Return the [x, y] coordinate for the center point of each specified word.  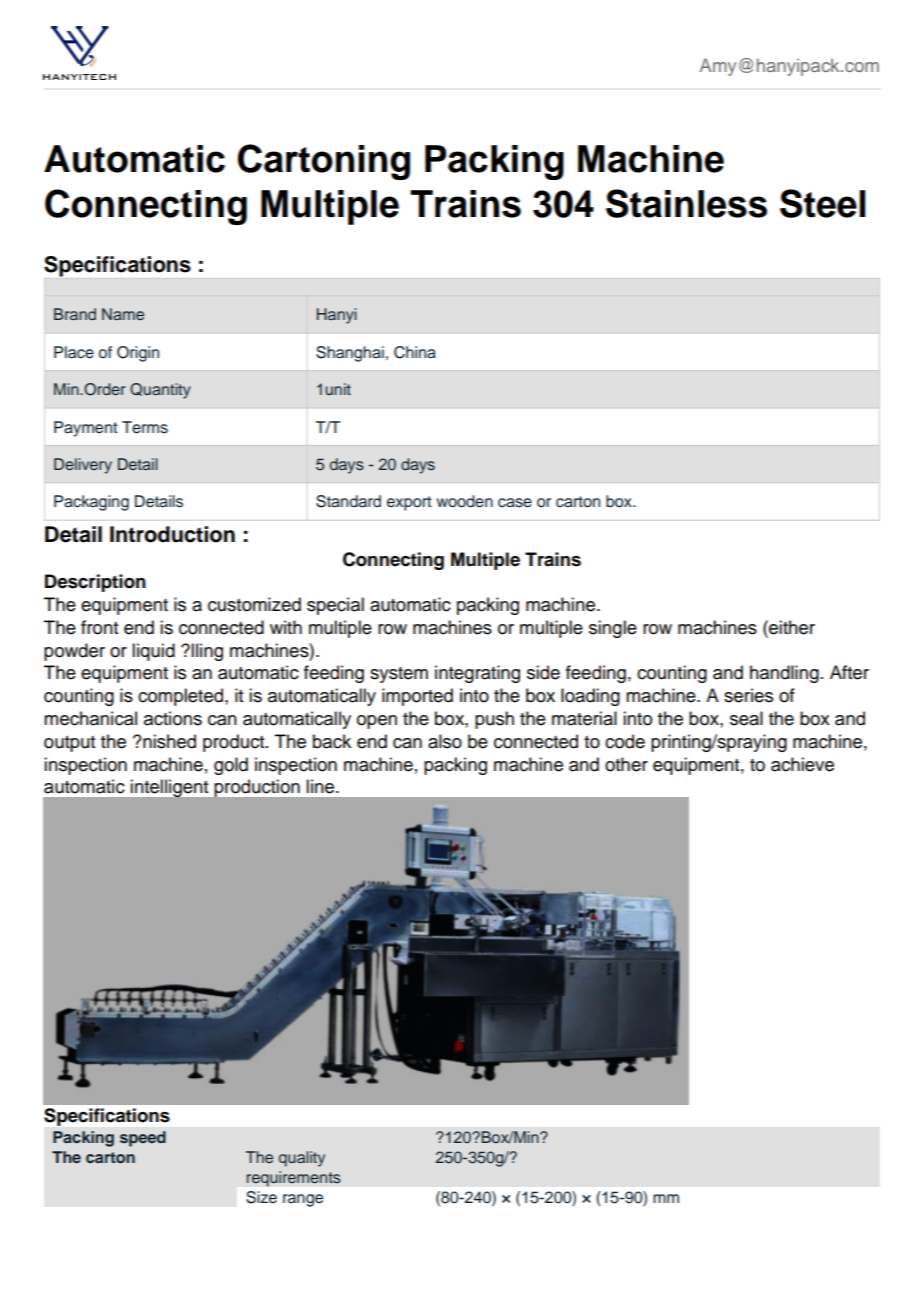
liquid [153, 652]
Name [123, 314]
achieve [802, 764]
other [626, 764]
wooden [464, 501]
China [415, 352]
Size [261, 1197]
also [445, 741]
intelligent [169, 788]
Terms [145, 427]
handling [784, 674]
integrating [477, 674]
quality [302, 1159]
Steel [823, 203]
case [515, 503]
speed [143, 1139]
